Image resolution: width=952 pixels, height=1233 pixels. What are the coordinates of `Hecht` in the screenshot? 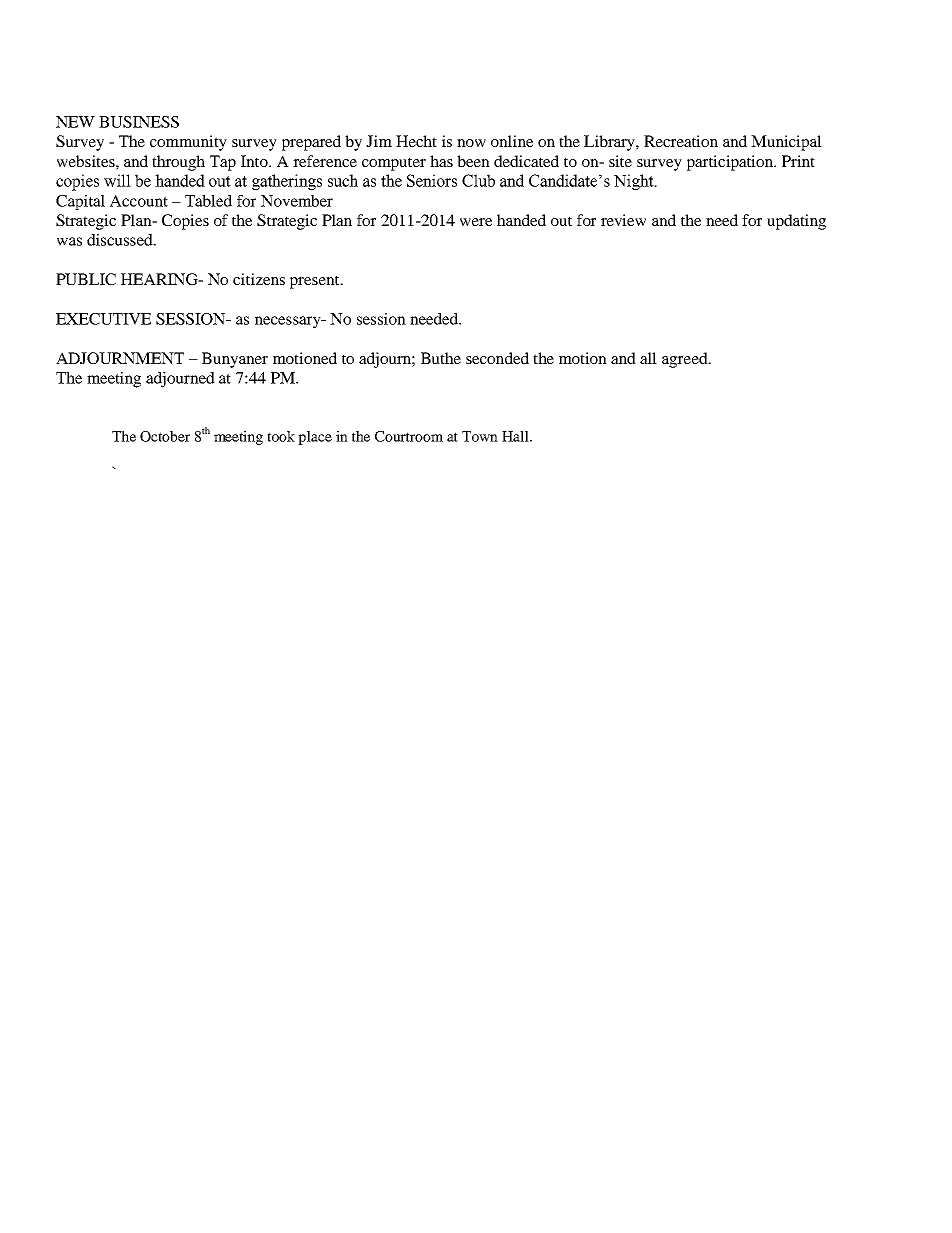 It's located at (416, 141).
